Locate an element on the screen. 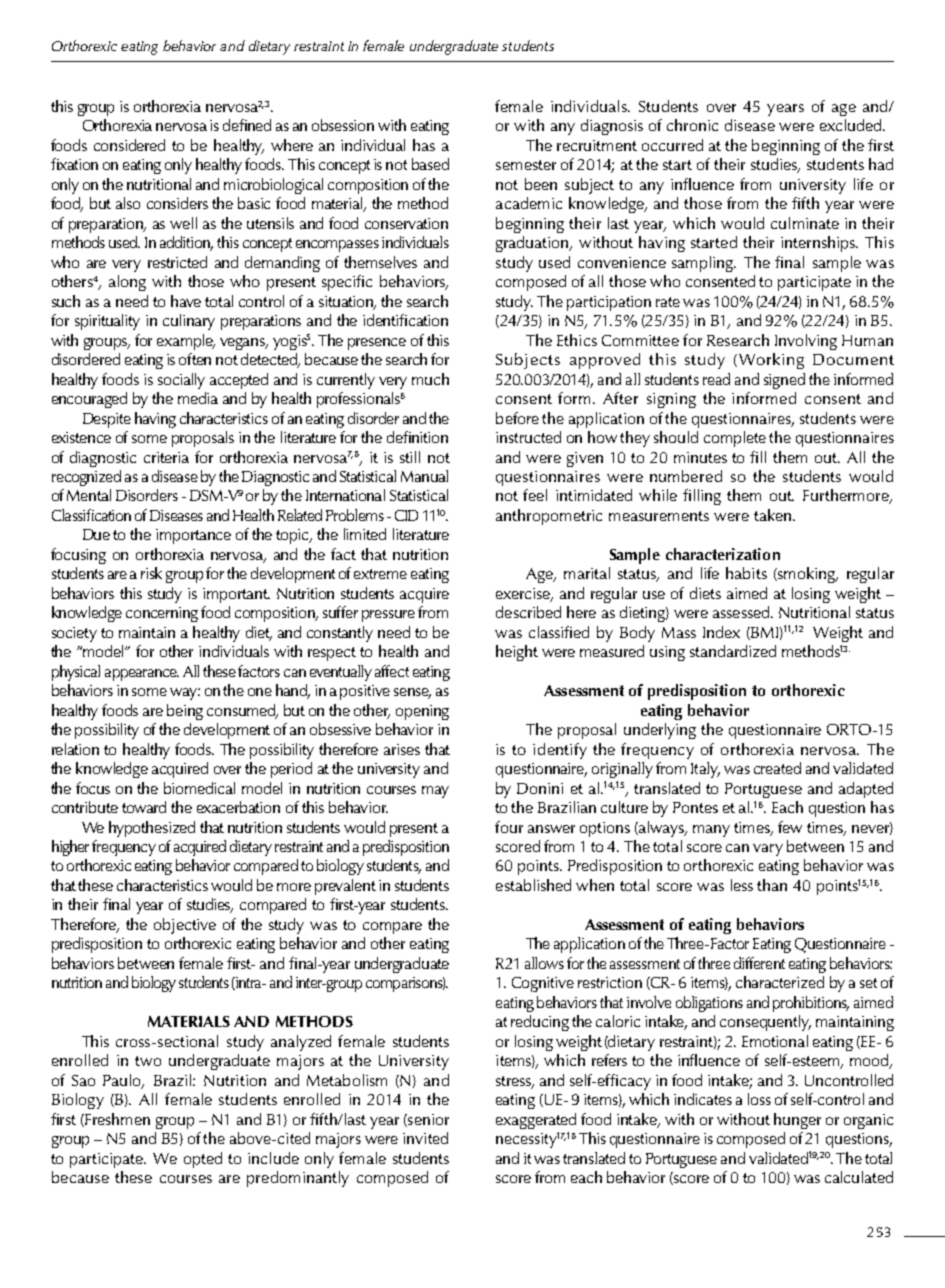  than is located at coordinates (772, 885).
